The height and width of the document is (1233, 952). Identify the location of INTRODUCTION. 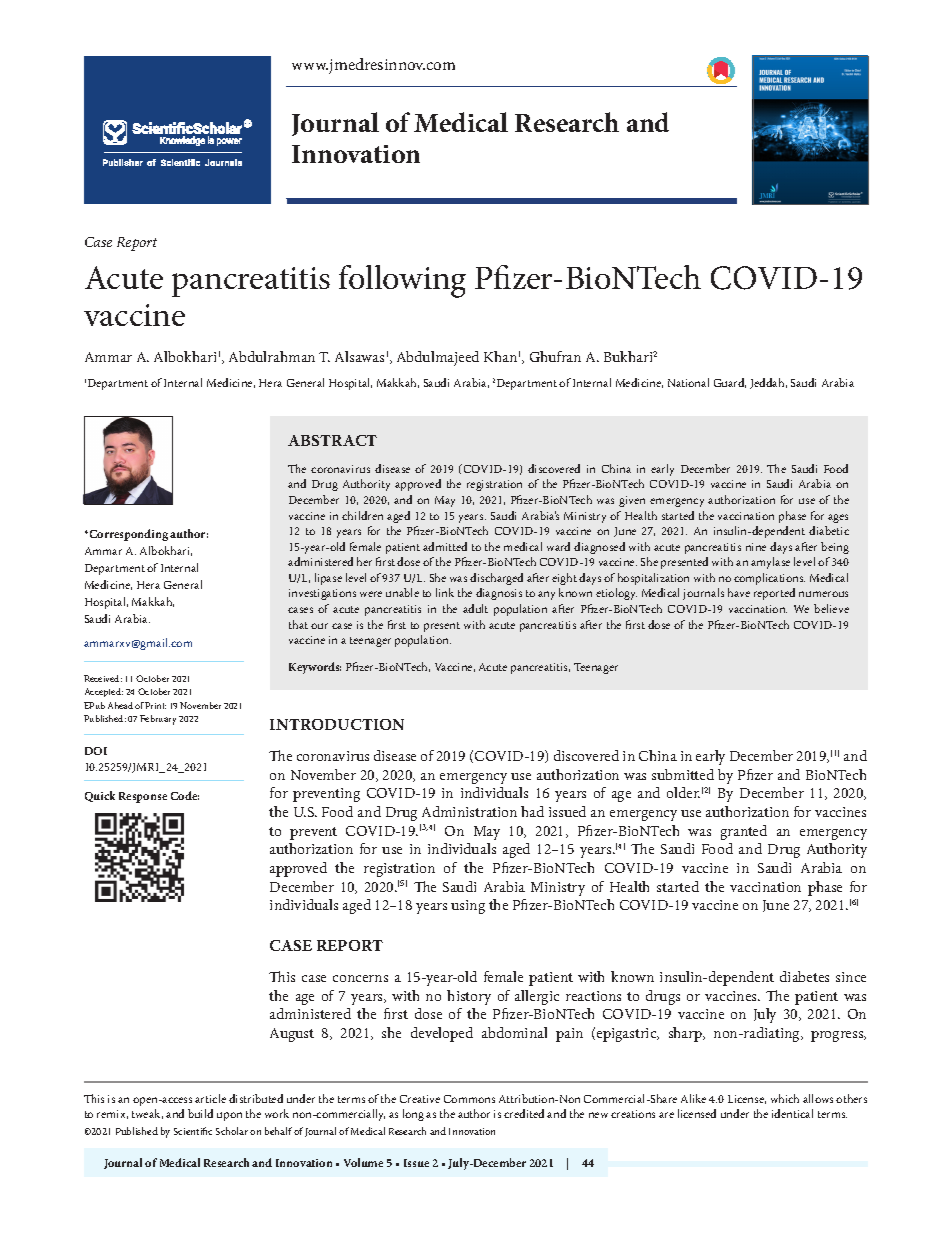
(337, 724).
